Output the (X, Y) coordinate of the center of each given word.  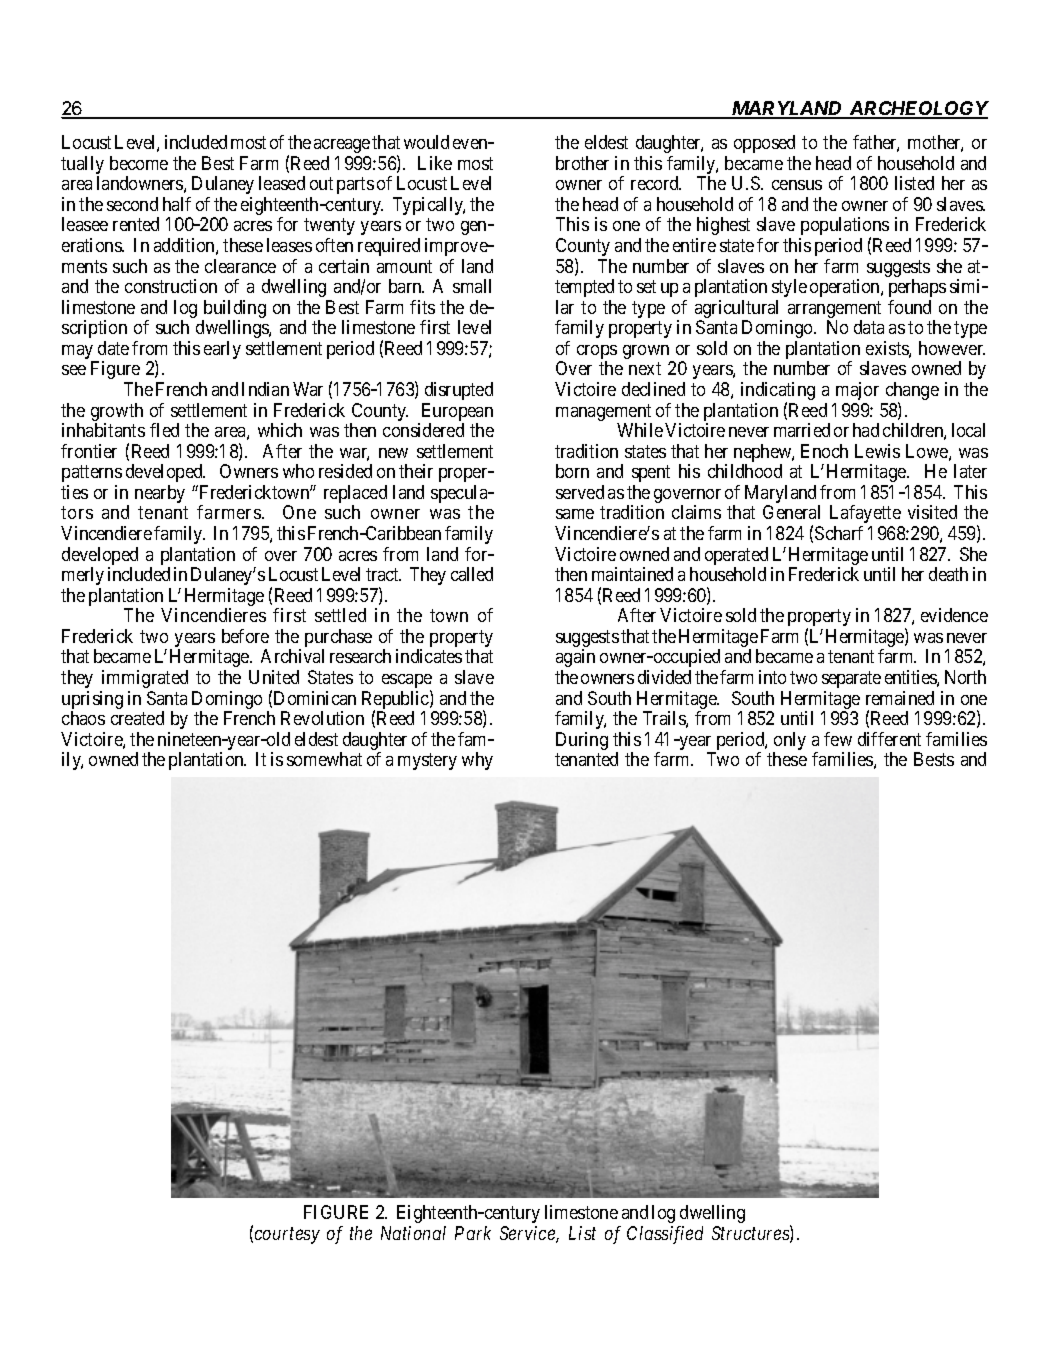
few (838, 739)
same (575, 514)
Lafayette (866, 516)
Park (473, 1233)
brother (582, 163)
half (177, 204)
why (477, 761)
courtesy (287, 1235)
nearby (160, 494)
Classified (665, 1235)
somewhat (324, 759)
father (876, 143)
